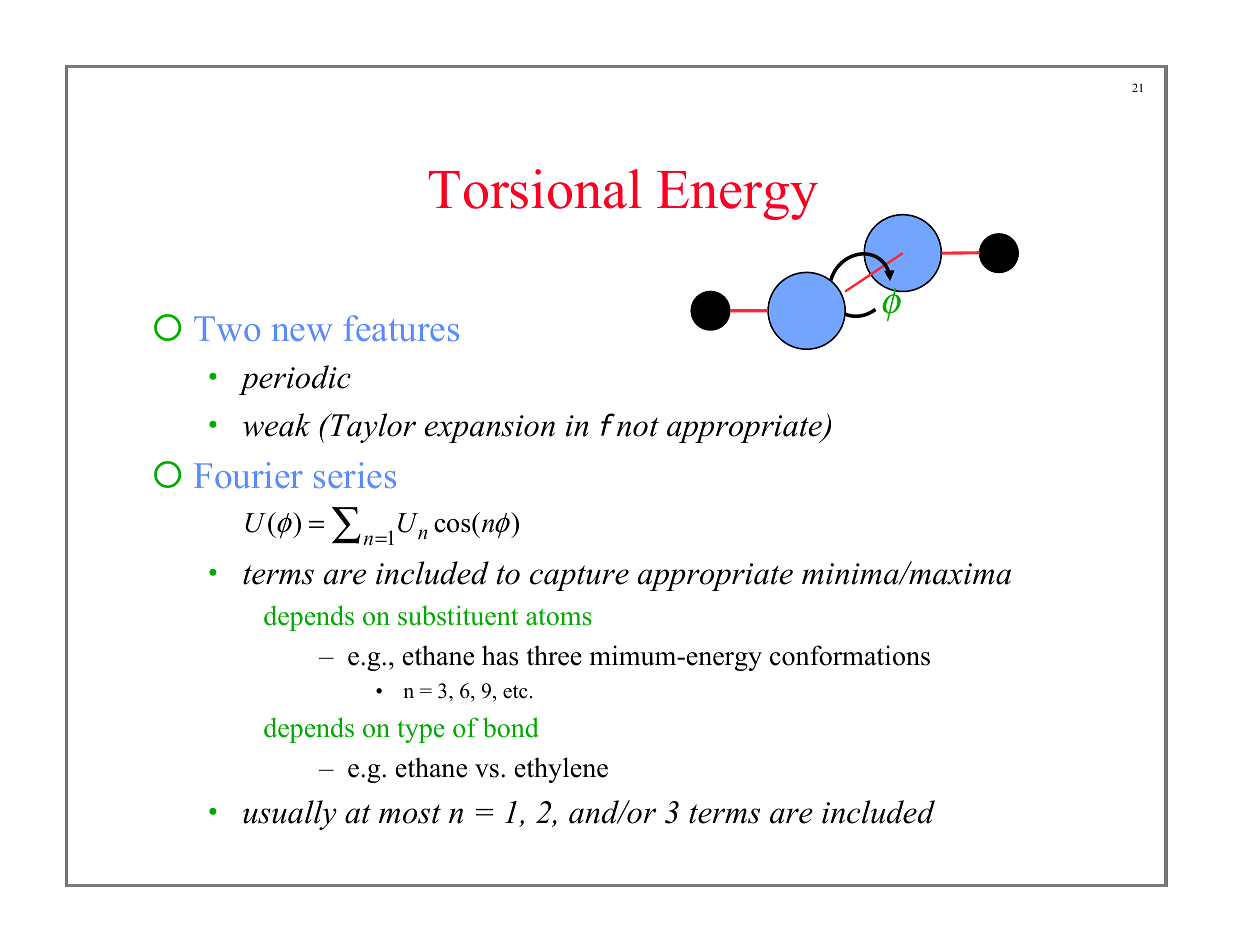 This page has width=1233, height=952. I want to click on ethylene, so click(561, 770).
